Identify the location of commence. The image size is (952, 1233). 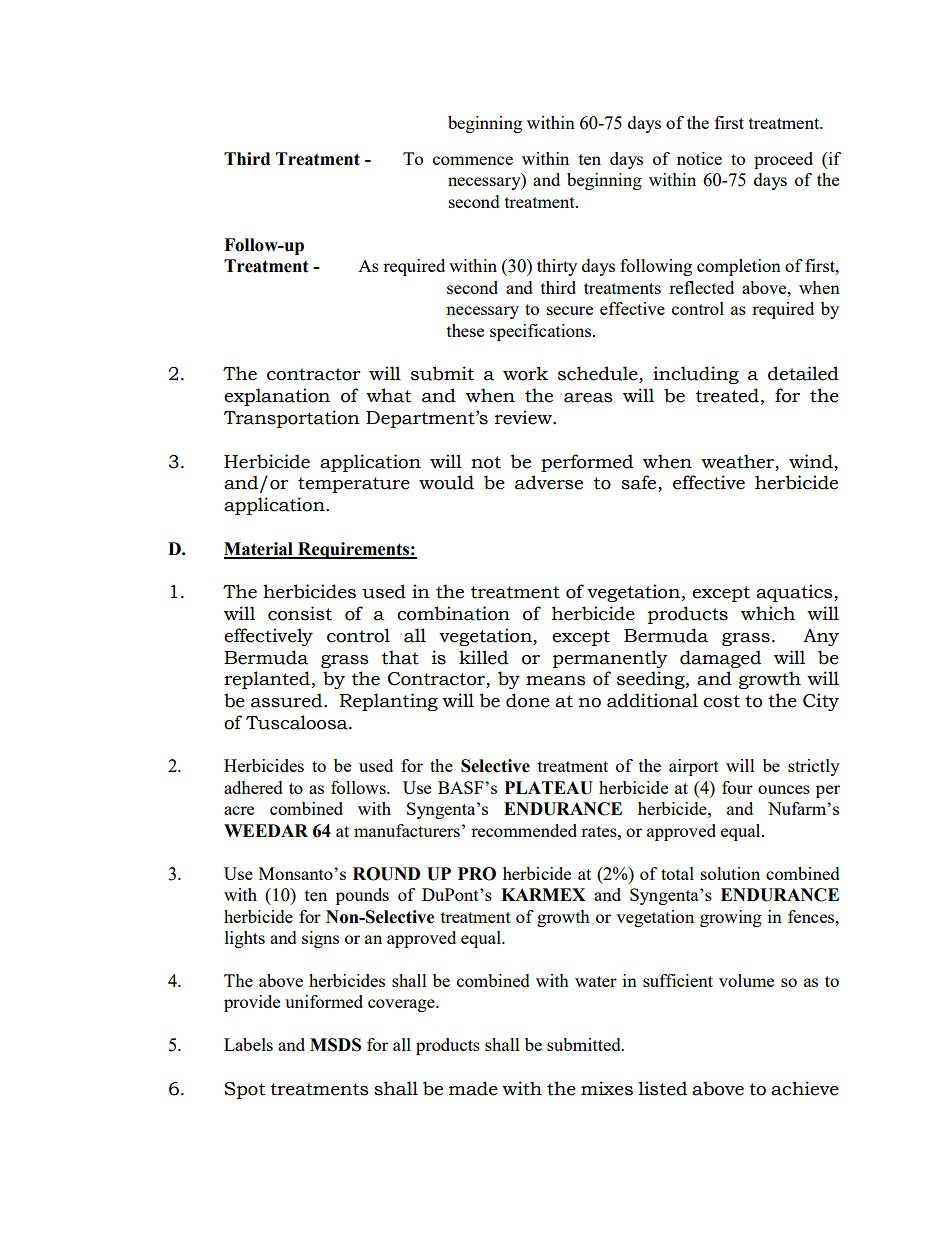
(473, 160).
